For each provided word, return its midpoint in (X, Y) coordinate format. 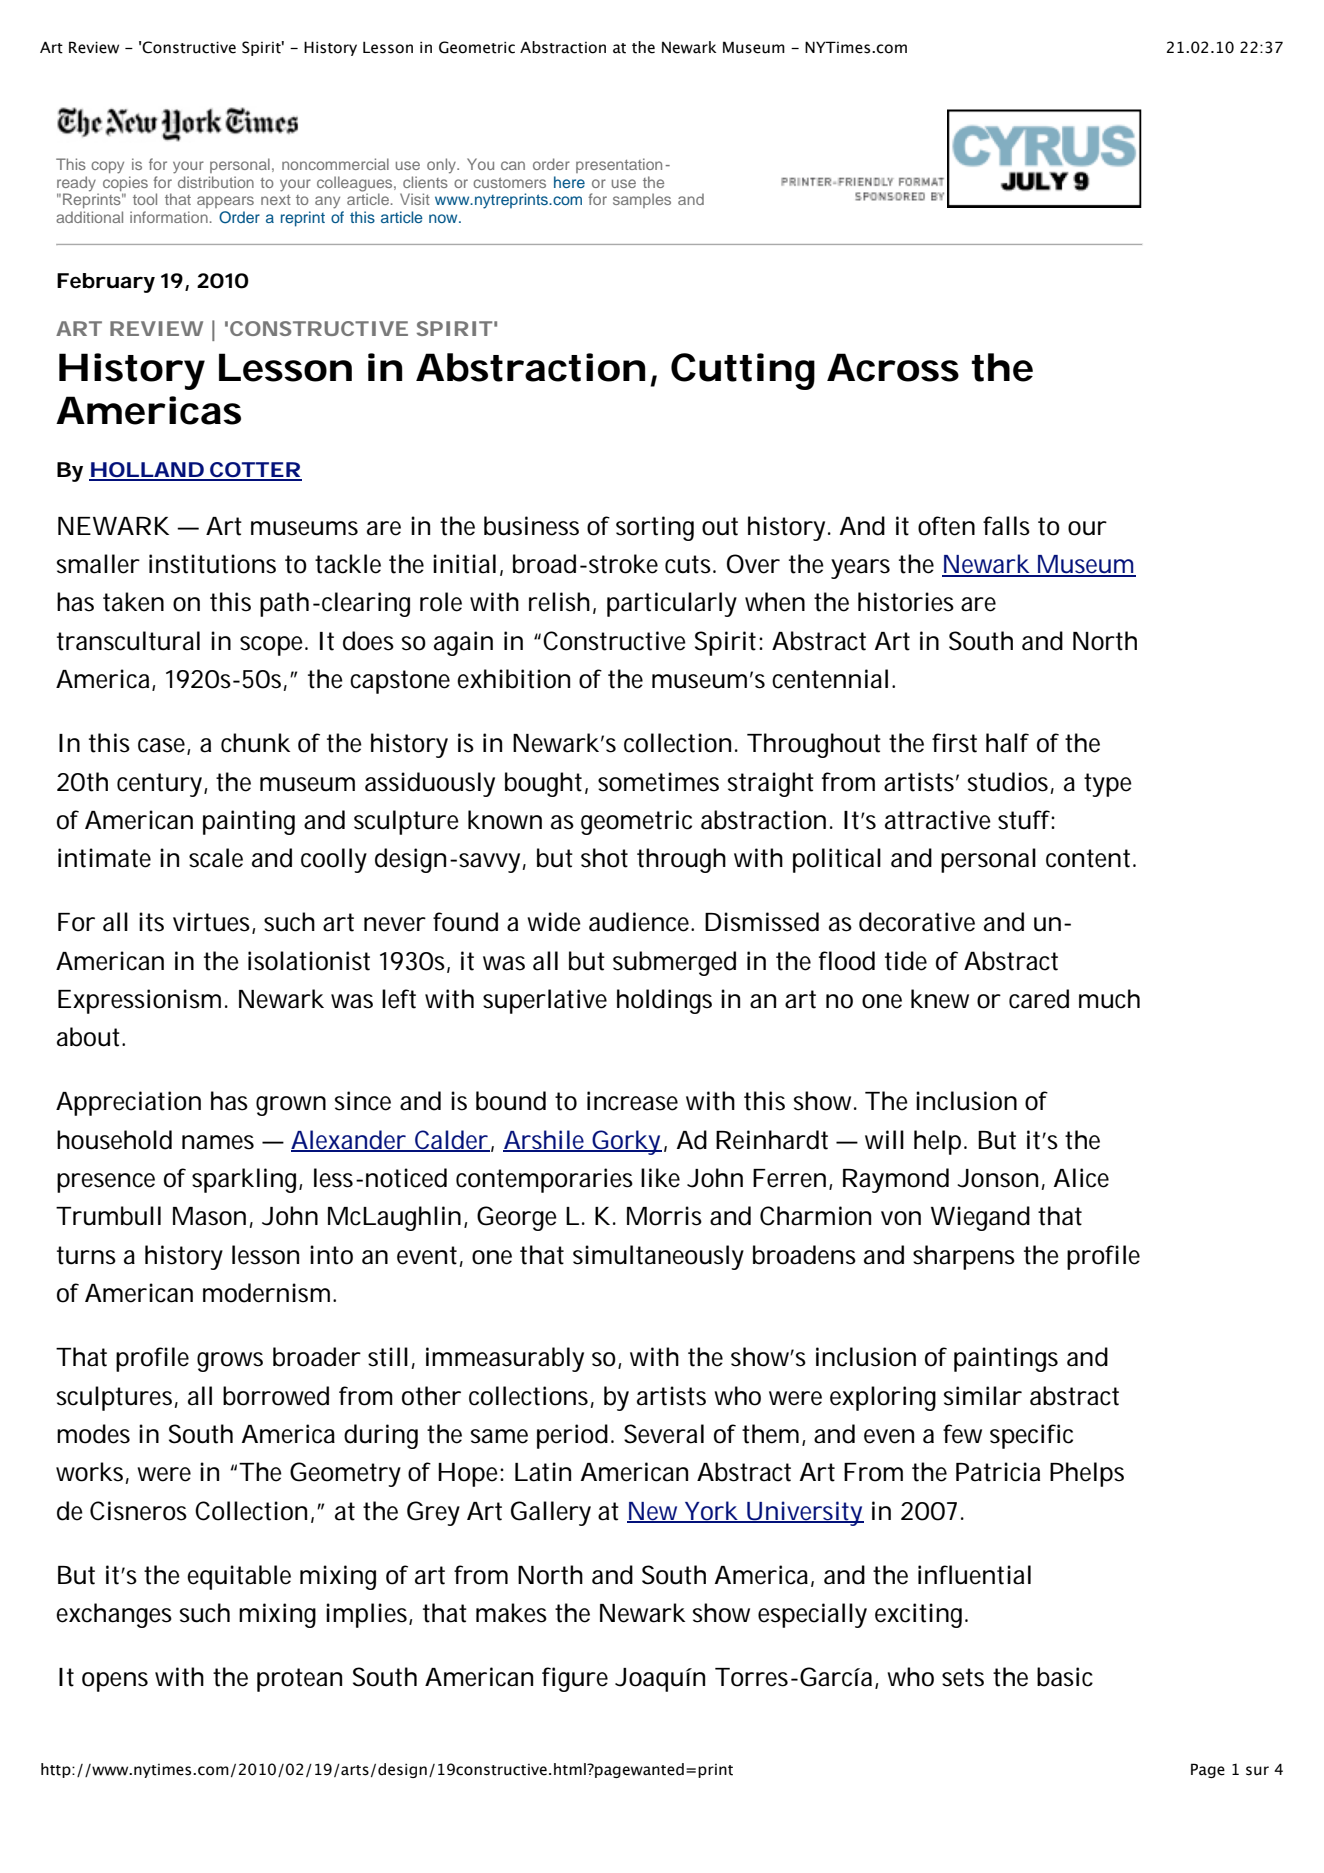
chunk (255, 743)
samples (642, 200)
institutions (212, 564)
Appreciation (128, 1103)
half (1007, 743)
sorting (655, 528)
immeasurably (505, 1359)
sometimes (658, 782)
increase (632, 1101)
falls (1006, 526)
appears (225, 202)
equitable (239, 1577)
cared (1039, 999)
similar (983, 1396)
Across (893, 367)
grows (230, 1362)
